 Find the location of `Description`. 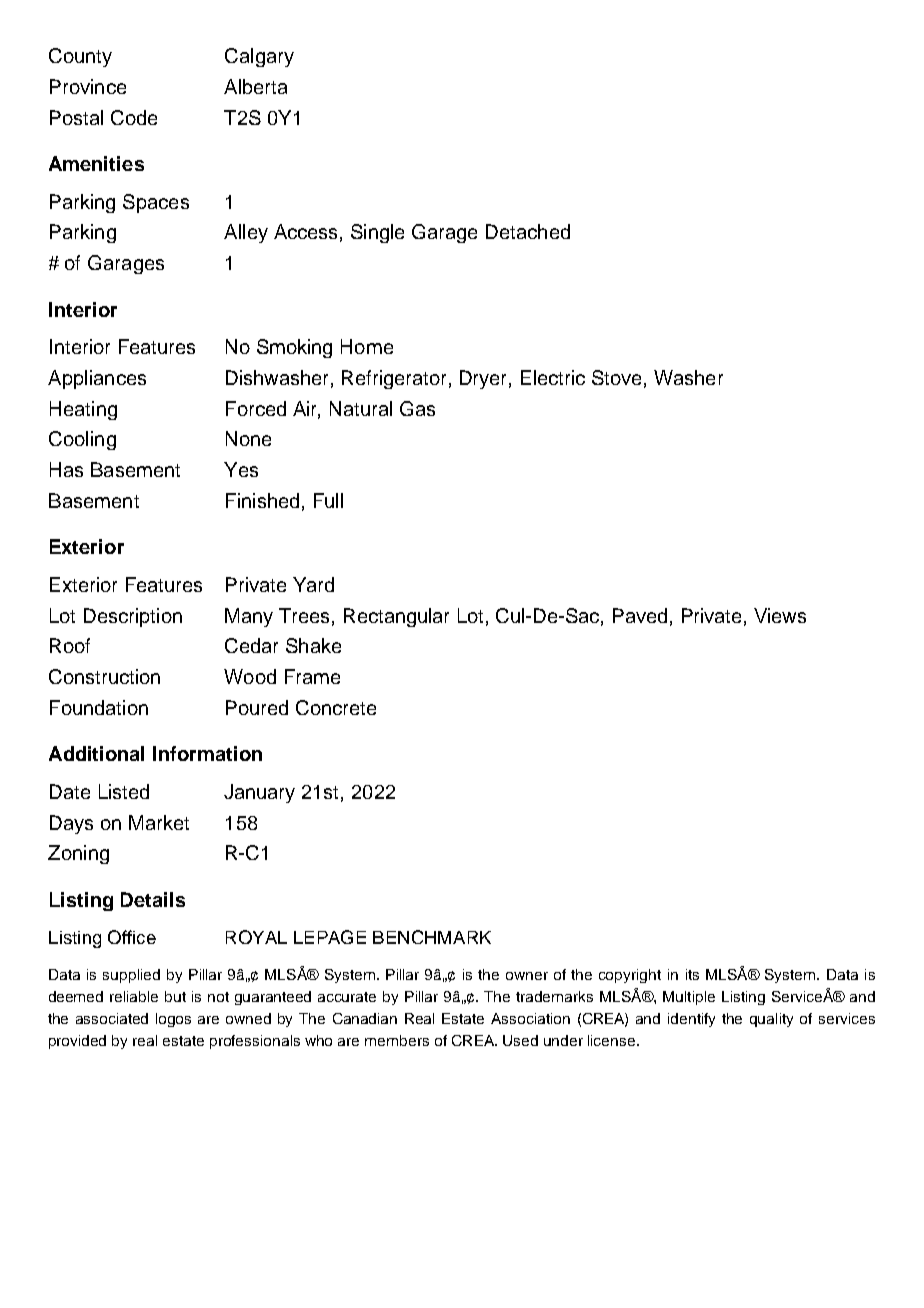

Description is located at coordinates (133, 617).
